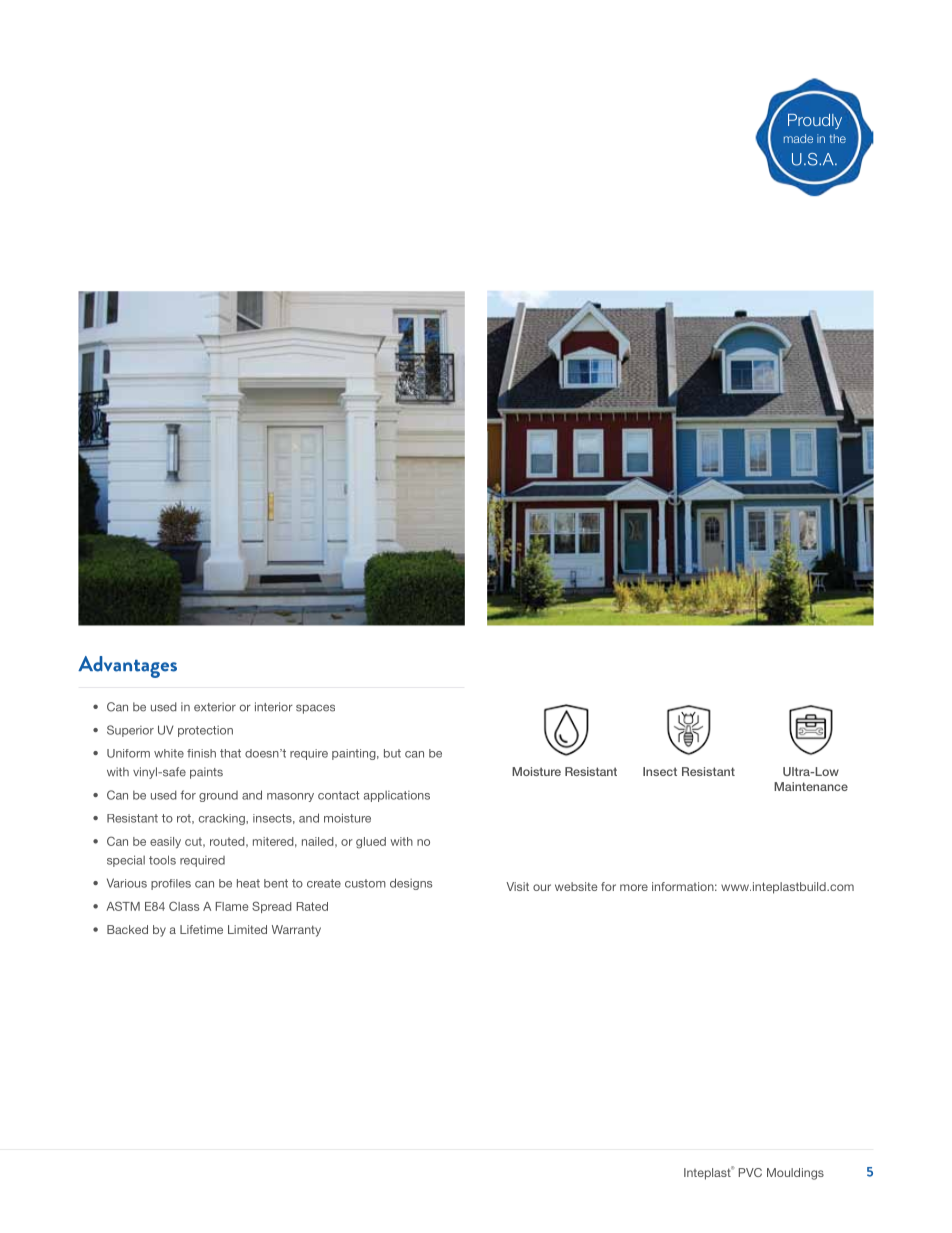 This document has width=952, height=1233. Describe the element at coordinates (815, 121) in the document. I see `Proudly` at that location.
